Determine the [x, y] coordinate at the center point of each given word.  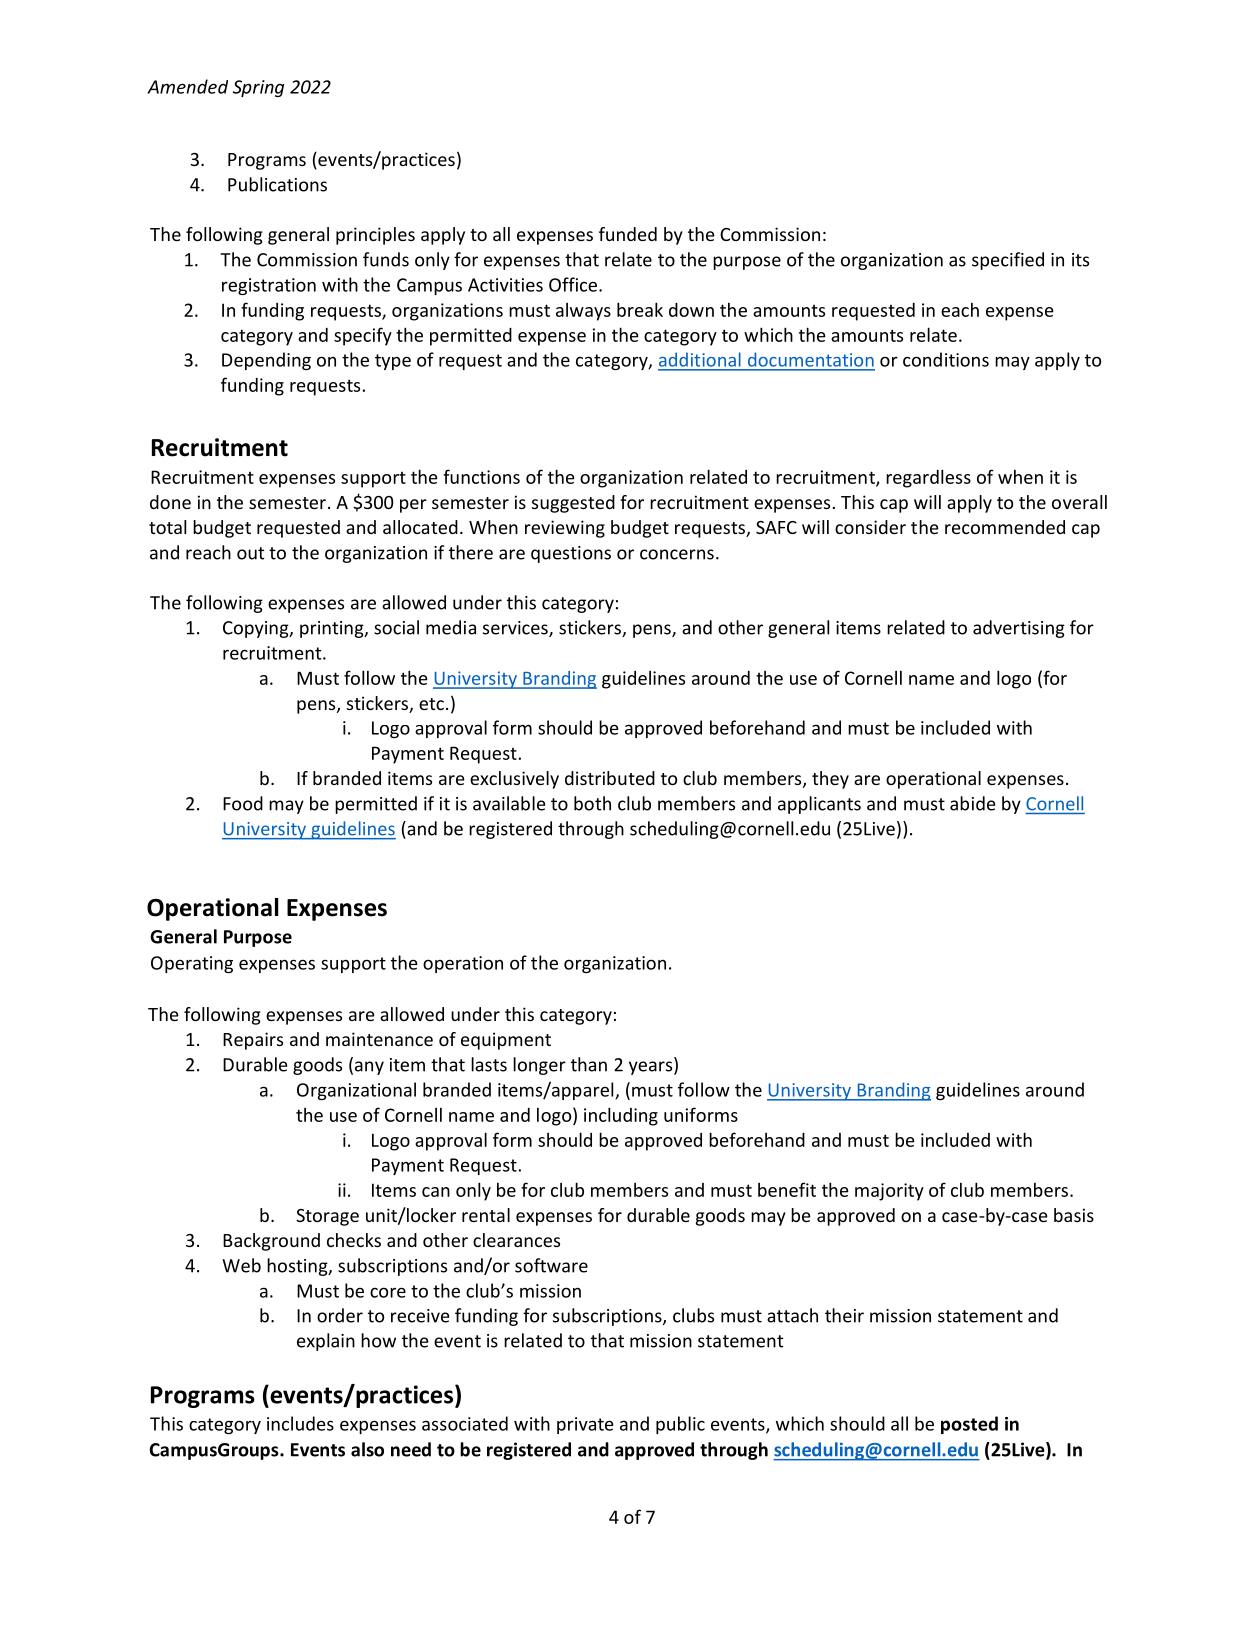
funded [628, 234]
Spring [258, 88]
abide [973, 803]
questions [571, 554]
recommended [1005, 527]
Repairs [253, 1041]
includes [300, 1423]
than [589, 1064]
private [585, 1425]
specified [1008, 261]
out [251, 553]
